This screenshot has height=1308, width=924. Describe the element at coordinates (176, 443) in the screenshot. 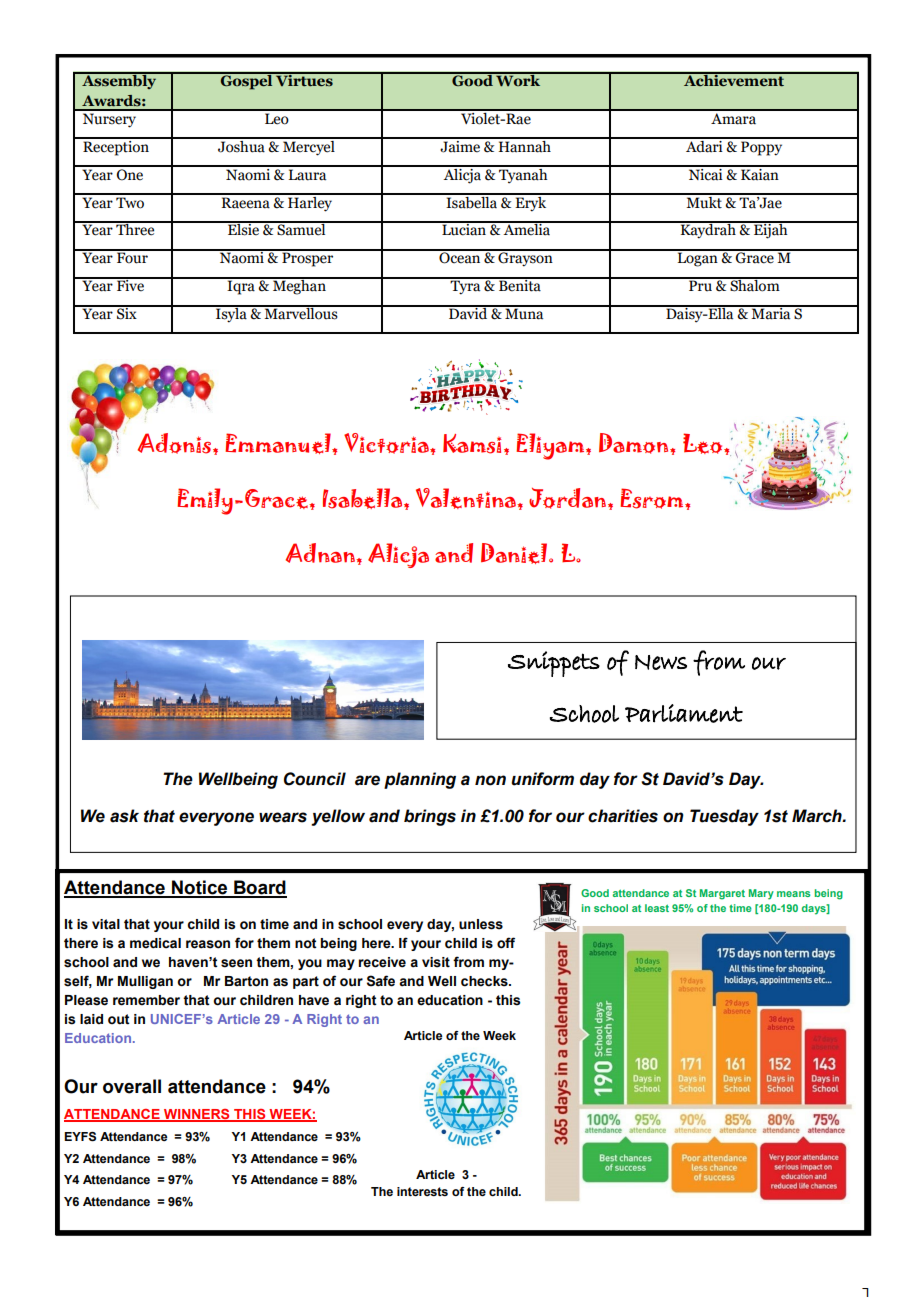

I see `Adonis` at that location.
